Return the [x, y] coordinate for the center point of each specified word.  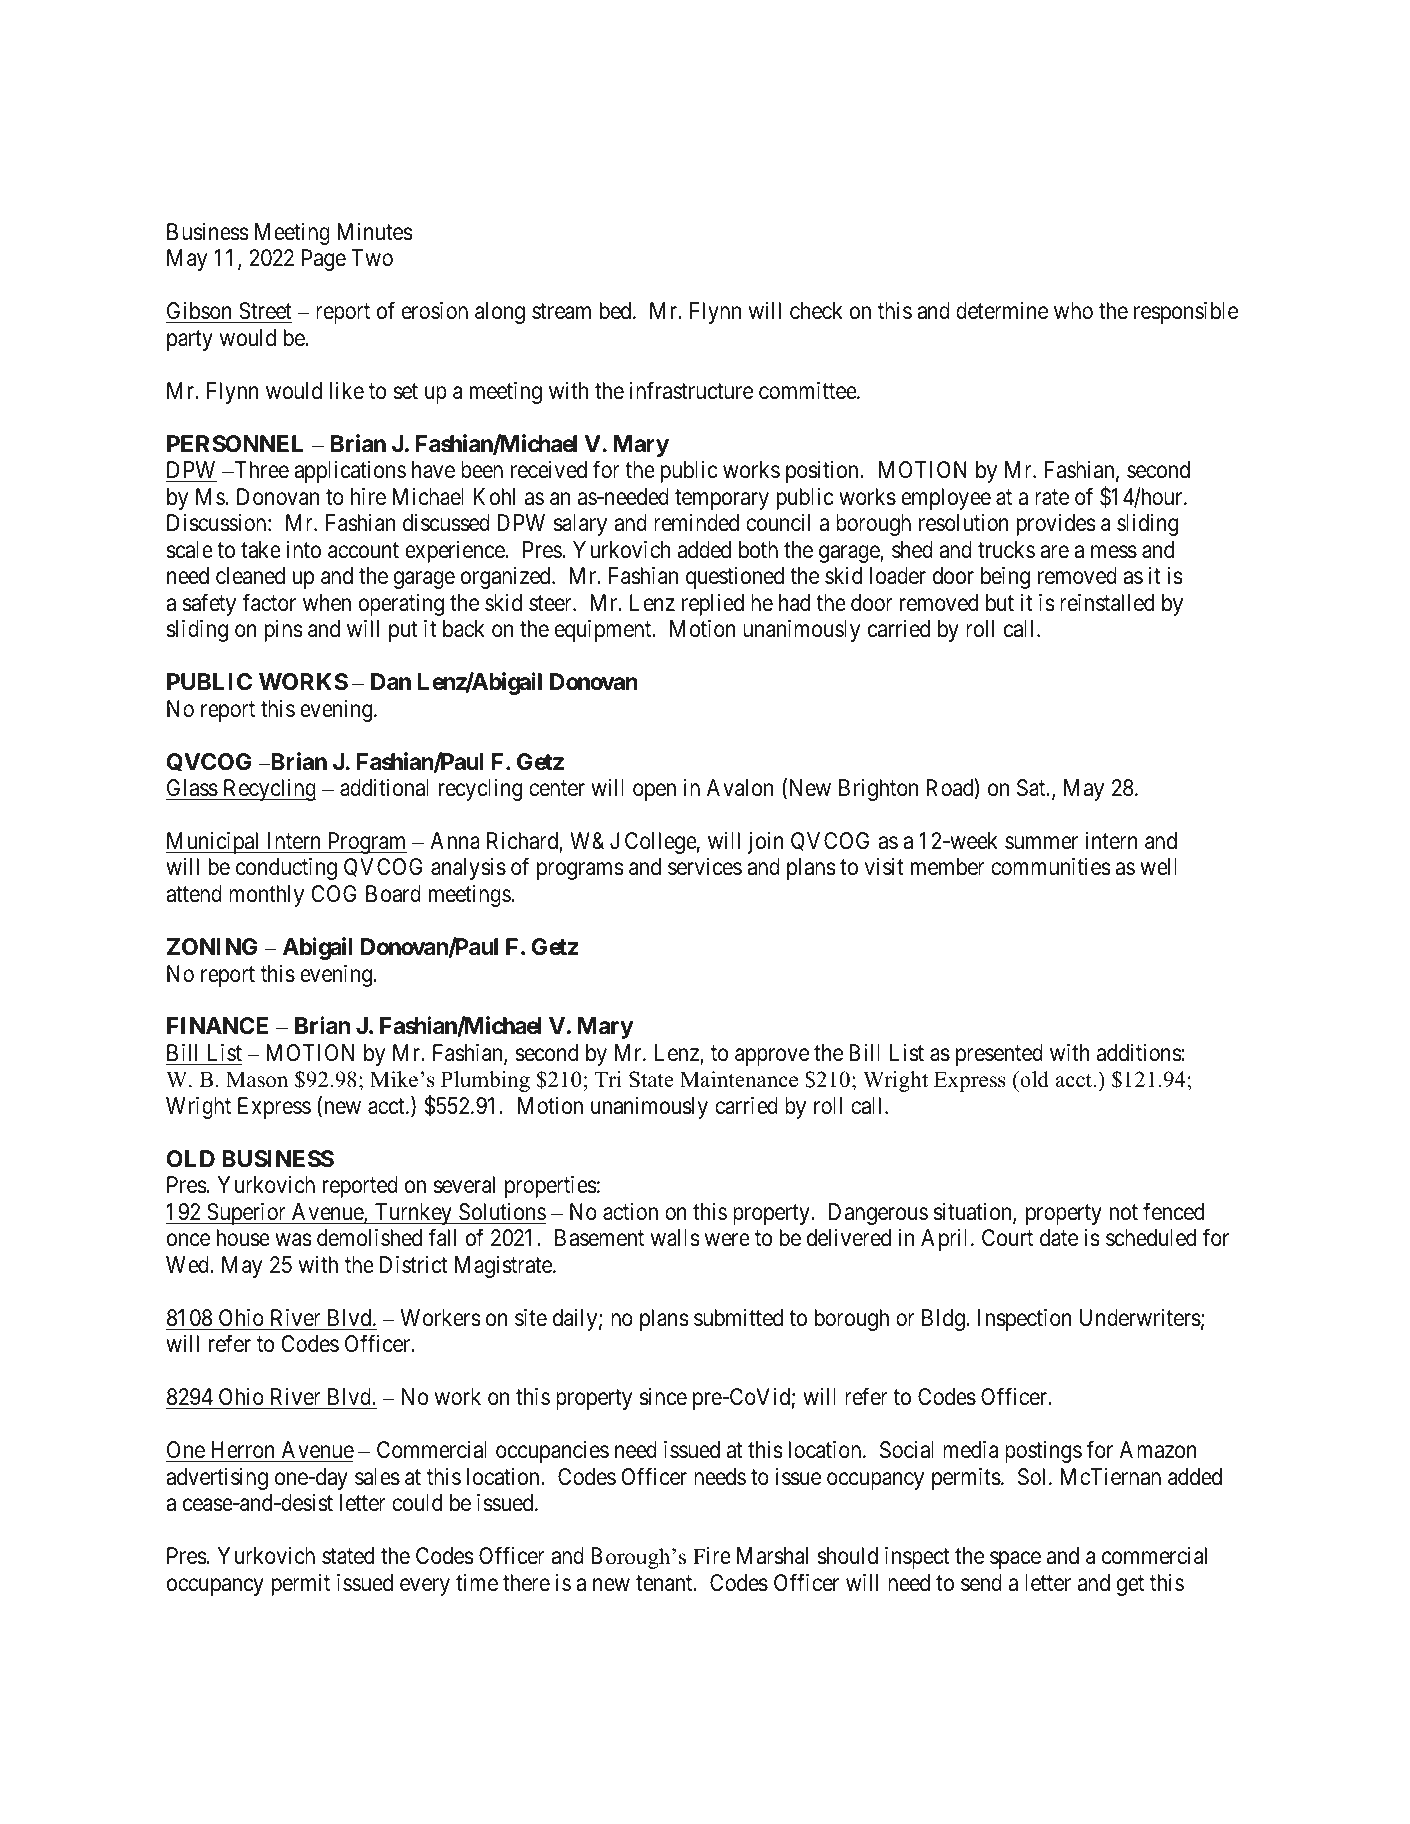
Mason [257, 1080]
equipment [604, 631]
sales [377, 1477]
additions [1139, 1053]
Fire [712, 1556]
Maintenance [739, 1079]
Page [324, 260]
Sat [1032, 788]
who [1073, 311]
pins [284, 631]
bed [617, 311]
